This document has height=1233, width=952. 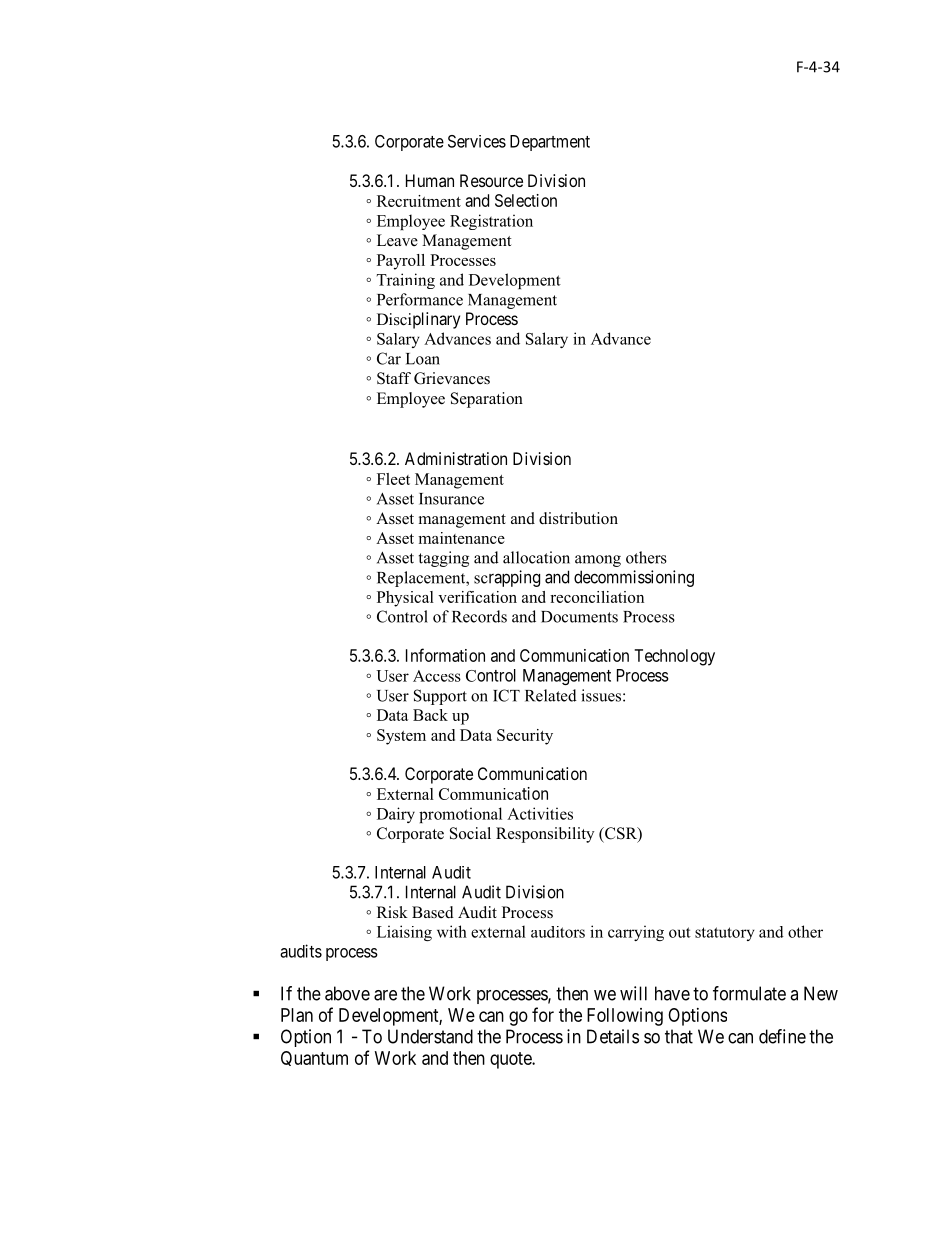 I want to click on Staff, so click(x=394, y=378).
